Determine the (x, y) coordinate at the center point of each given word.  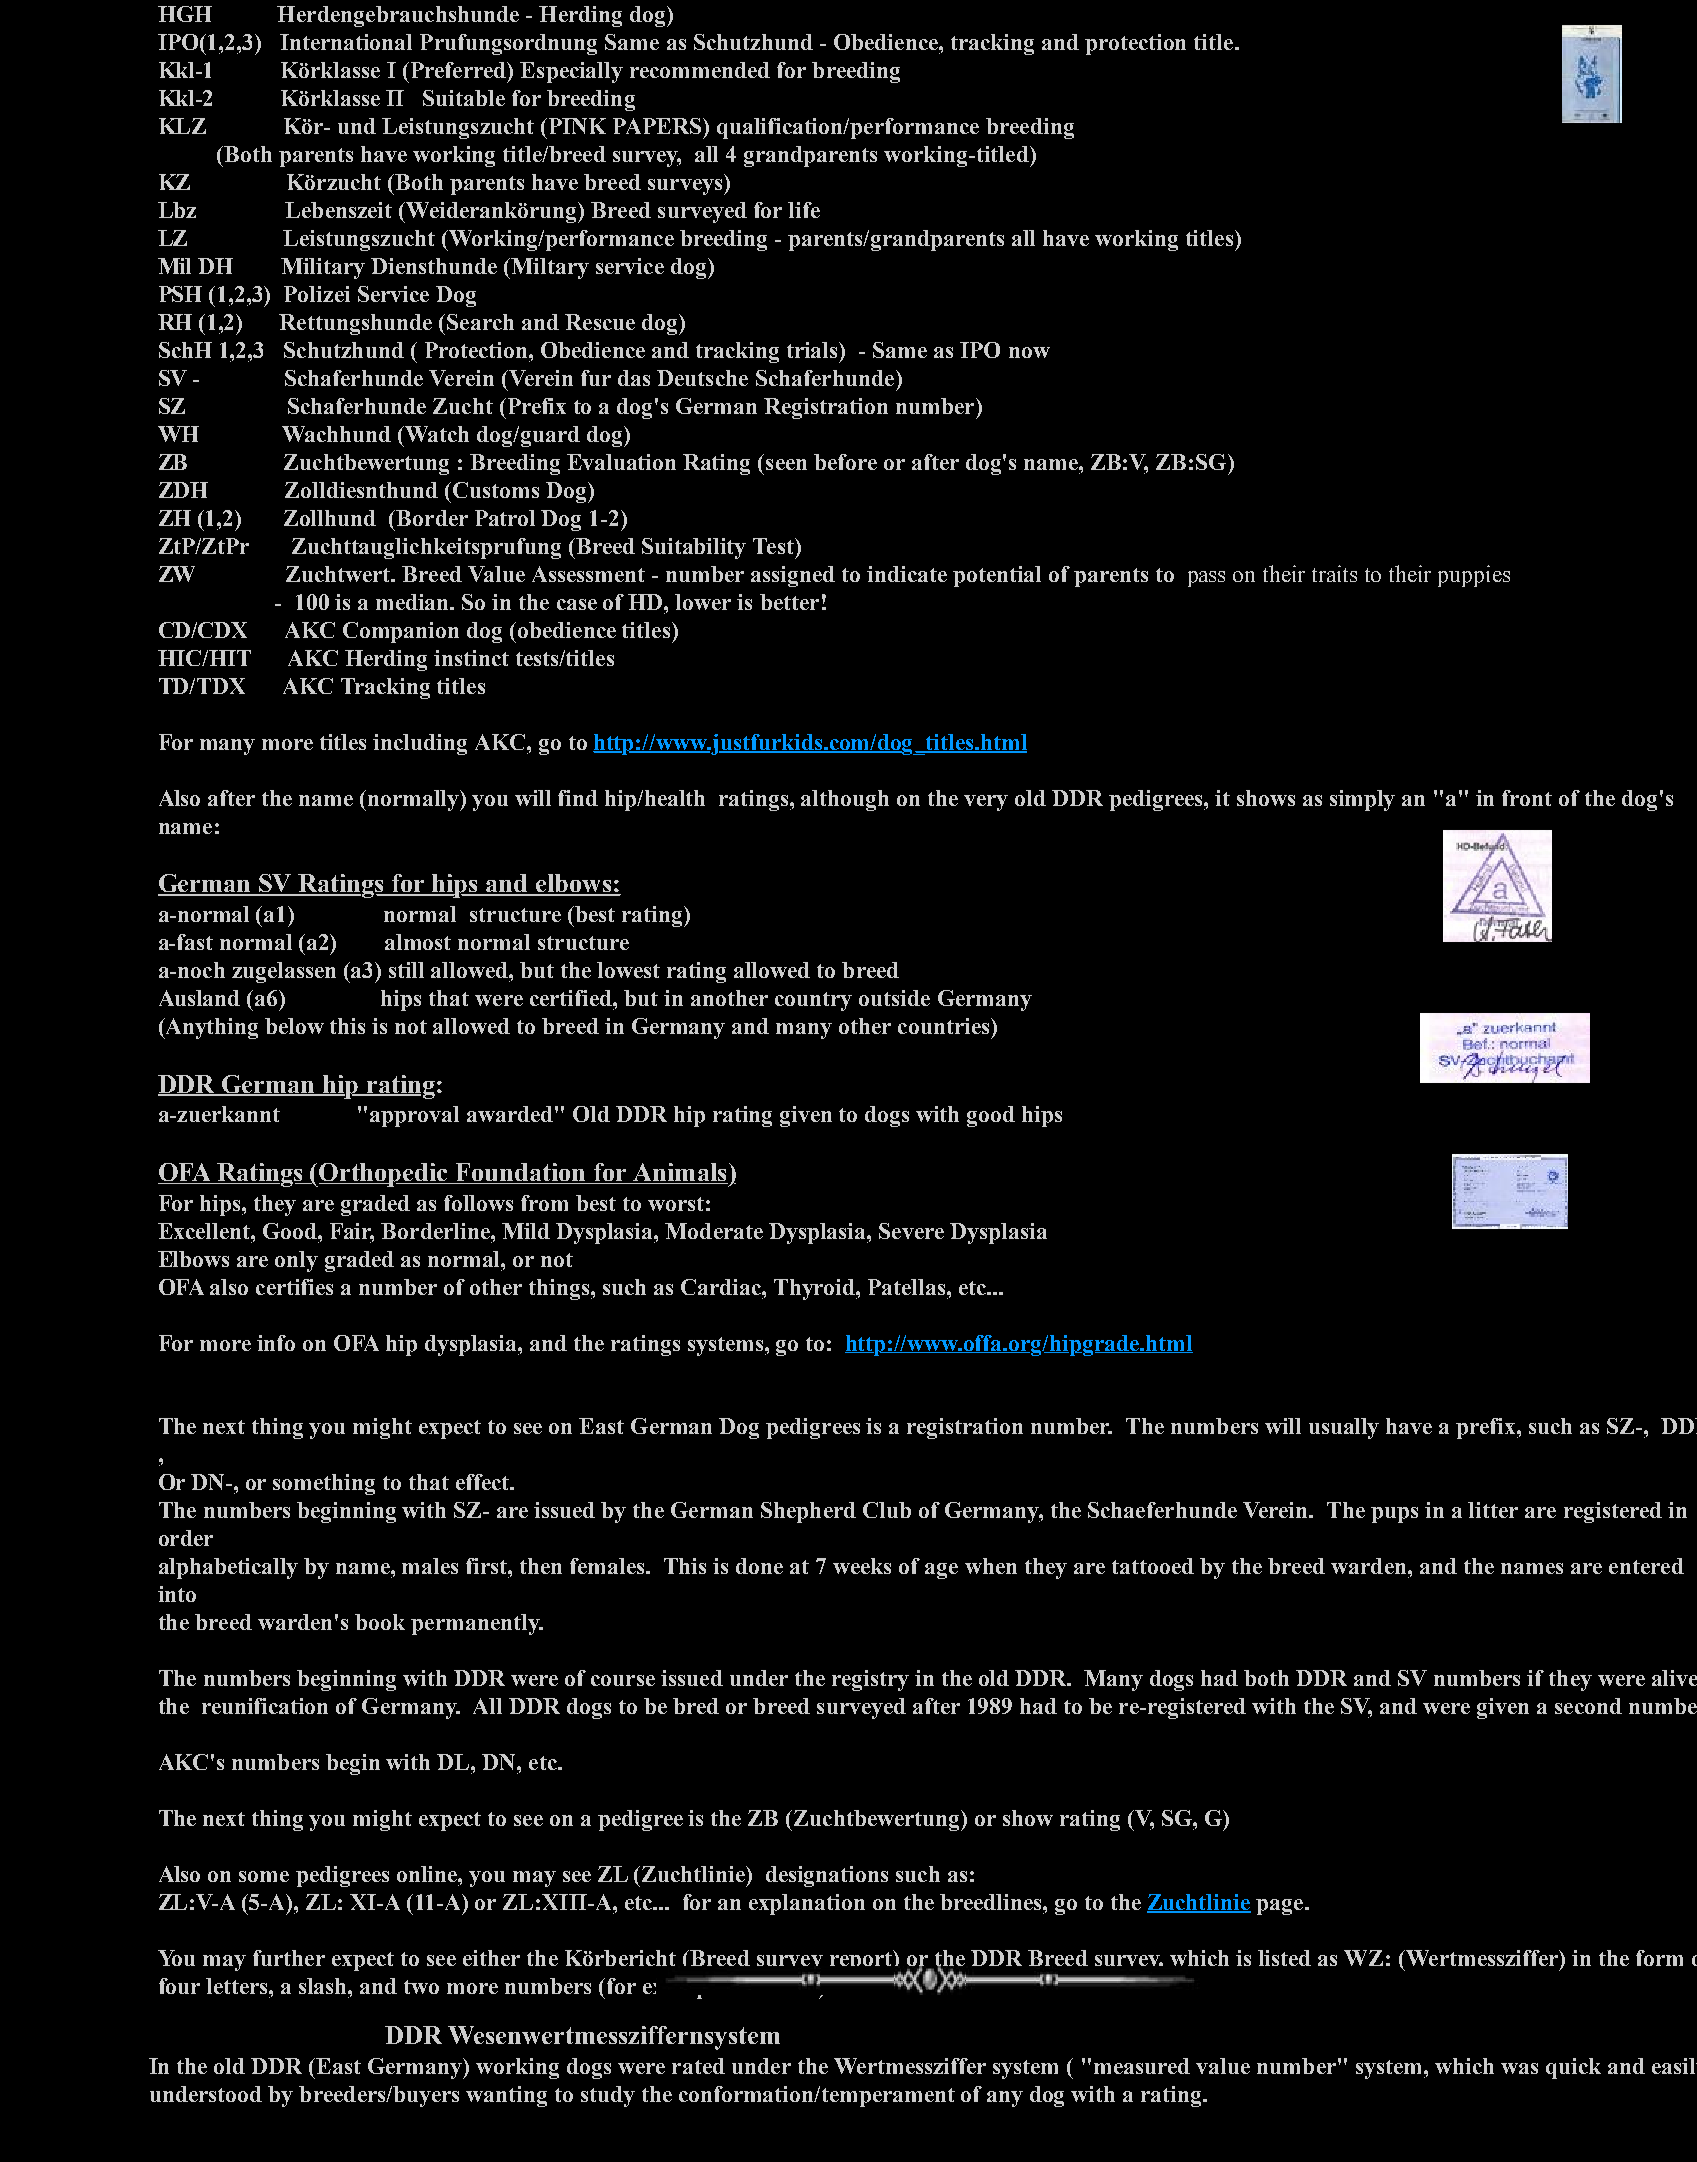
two (421, 1987)
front (1527, 798)
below (294, 1026)
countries (945, 1026)
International (346, 42)
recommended (700, 70)
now (1029, 352)
